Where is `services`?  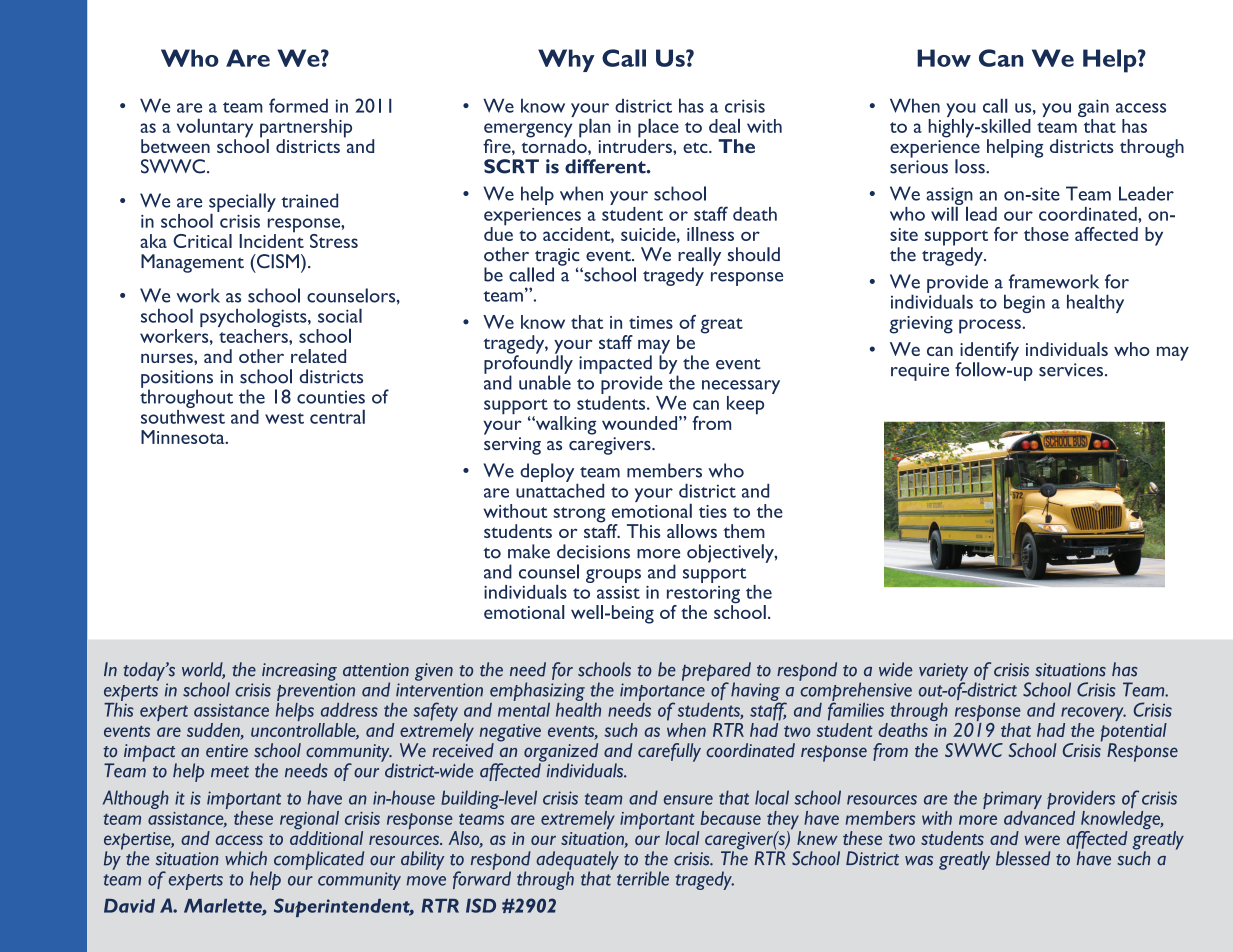
services is located at coordinates (1071, 370).
